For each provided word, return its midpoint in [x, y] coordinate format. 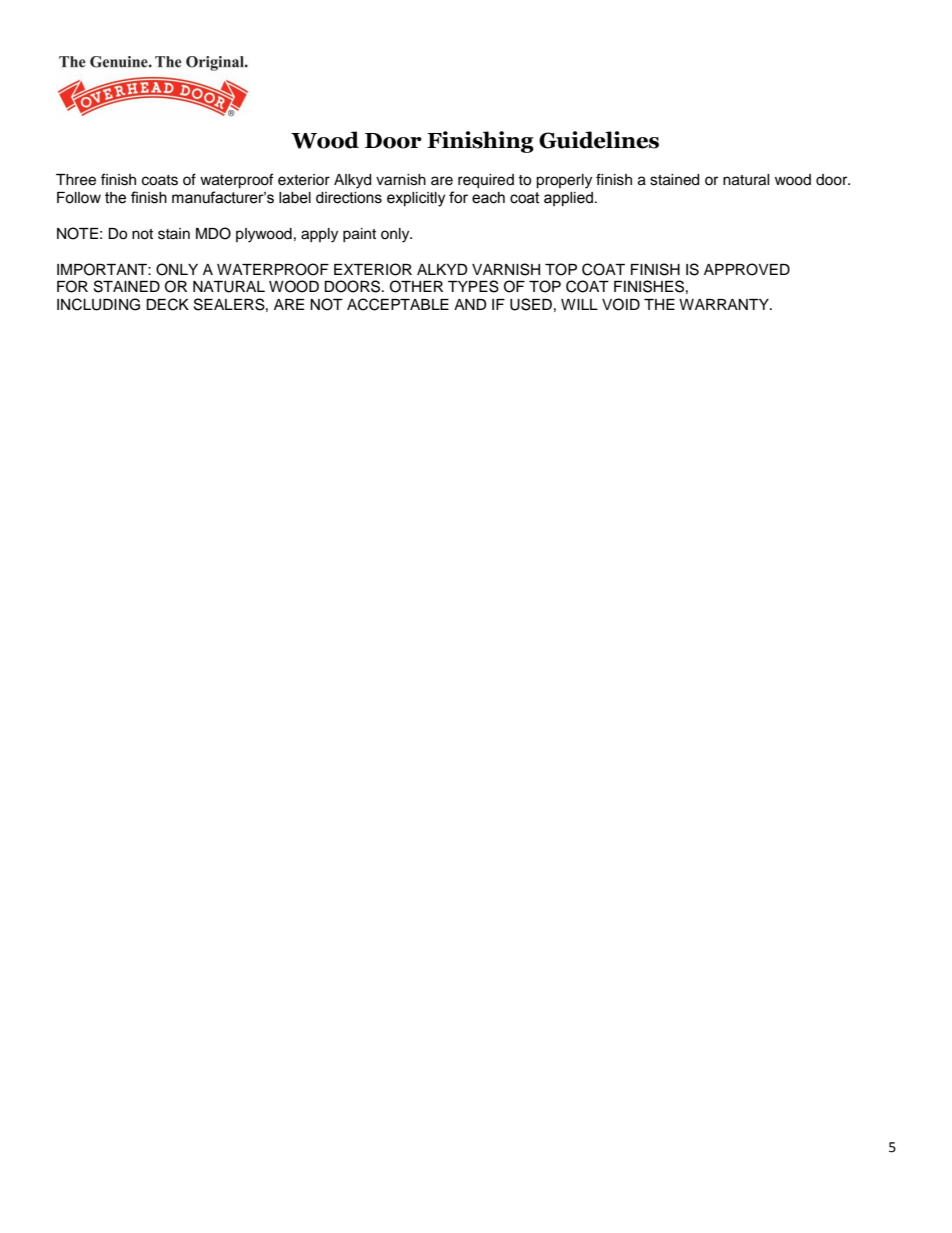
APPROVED [747, 269]
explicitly [416, 199]
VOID [621, 304]
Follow [79, 198]
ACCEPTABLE [398, 304]
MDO [213, 233]
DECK [167, 304]
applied [568, 199]
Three [76, 180]
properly [564, 181]
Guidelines [599, 140]
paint [359, 235]
